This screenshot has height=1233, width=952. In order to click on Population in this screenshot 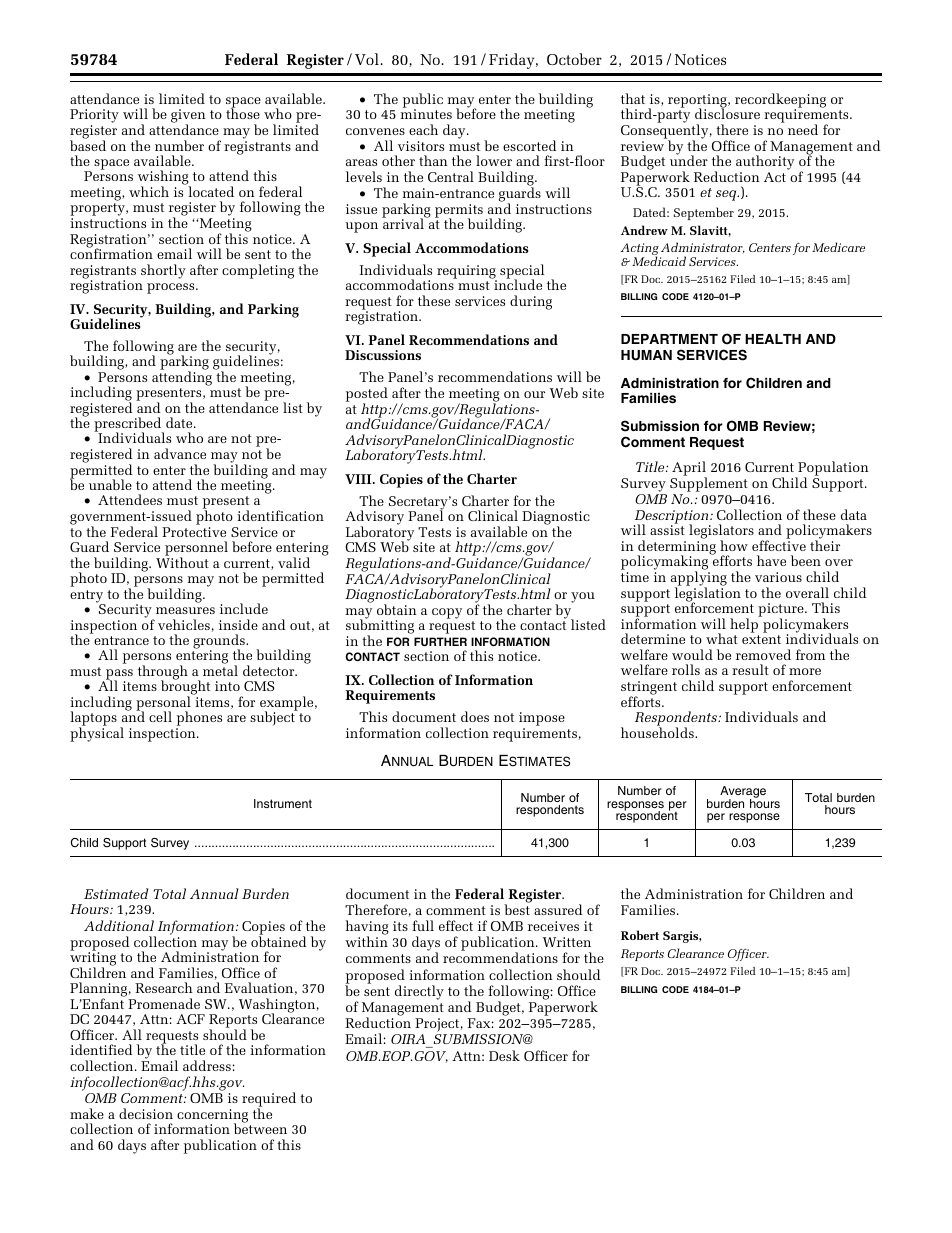, I will do `click(832, 470)`.
